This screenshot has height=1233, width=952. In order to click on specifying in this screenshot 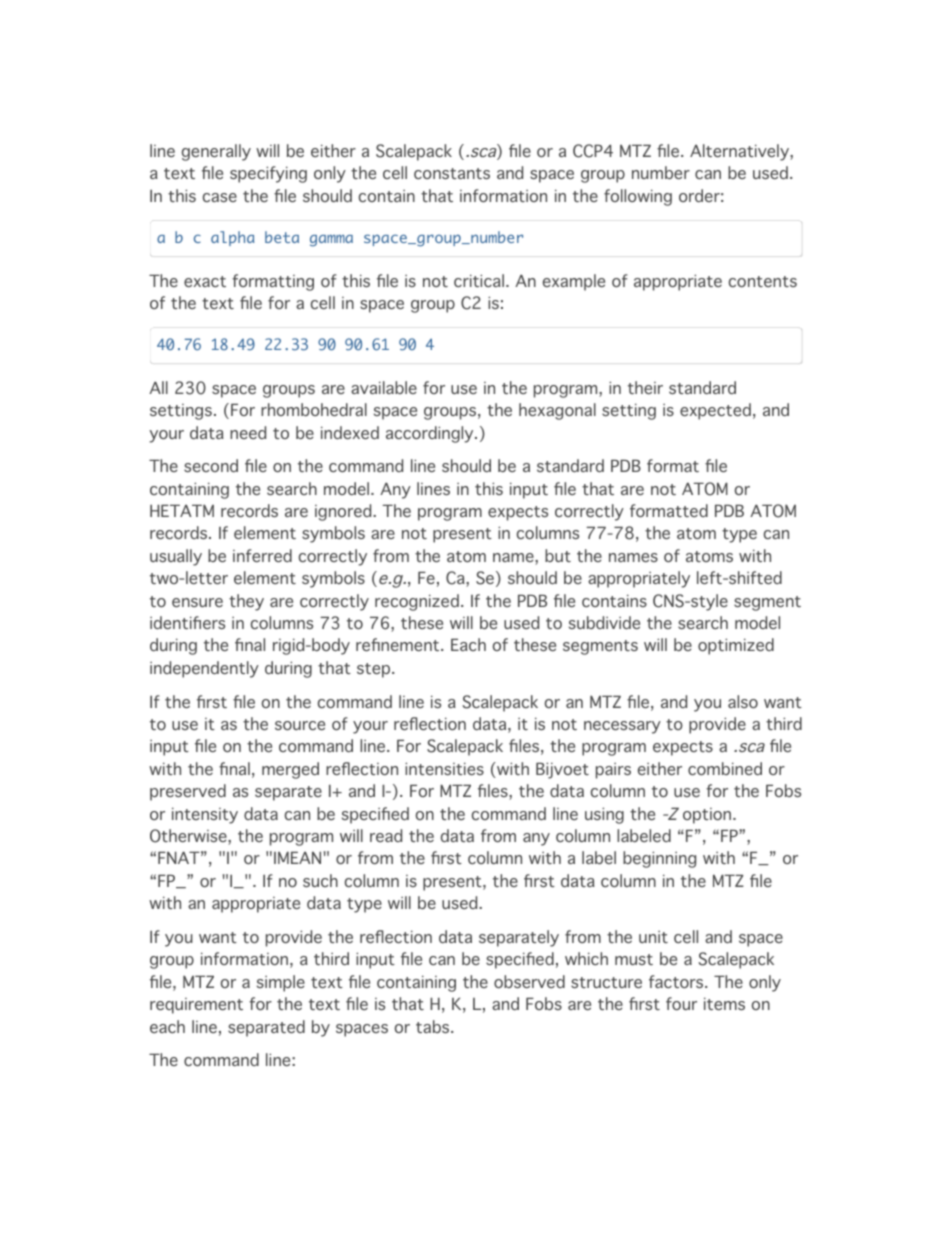, I will do `click(268, 174)`.
